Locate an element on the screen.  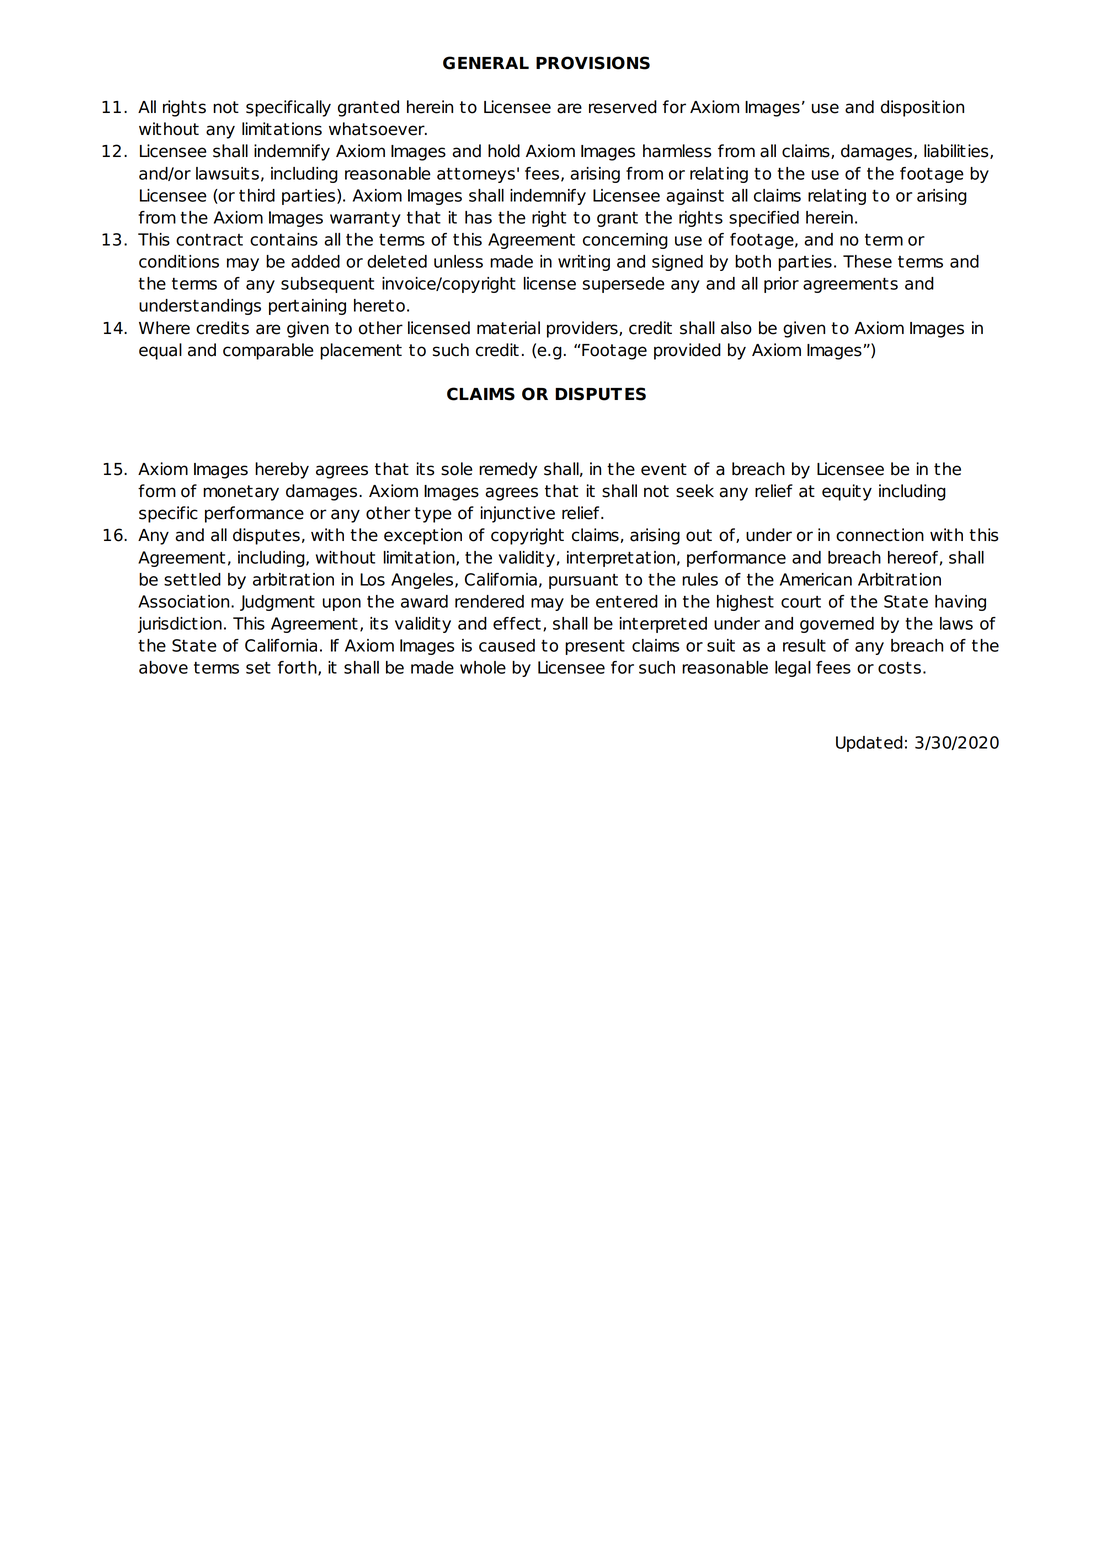
pertaining is located at coordinates (307, 307).
